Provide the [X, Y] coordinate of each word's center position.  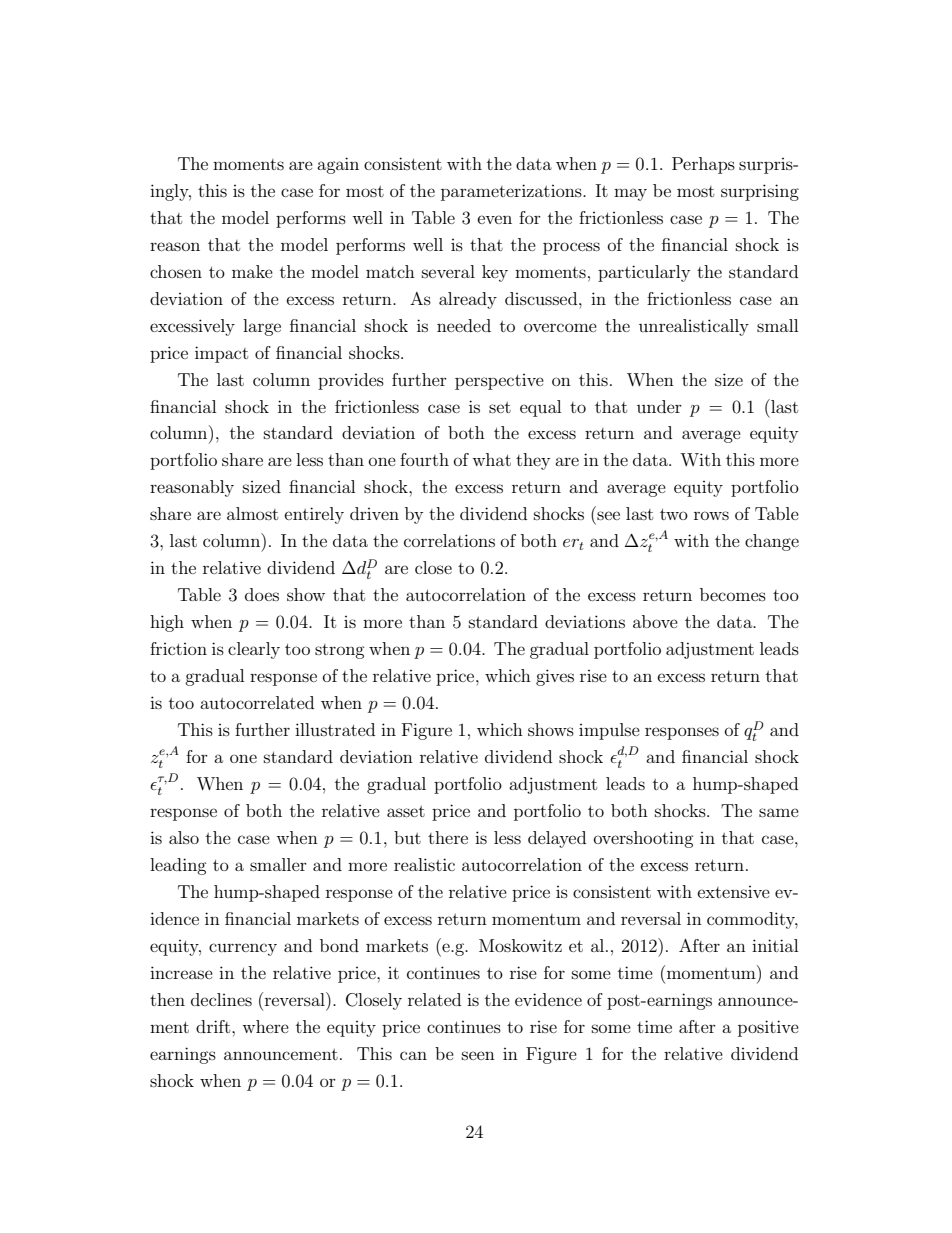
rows [711, 515]
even [495, 219]
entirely [314, 515]
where [265, 1026]
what [491, 459]
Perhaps [703, 165]
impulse [609, 731]
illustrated [335, 729]
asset [406, 811]
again [338, 165]
